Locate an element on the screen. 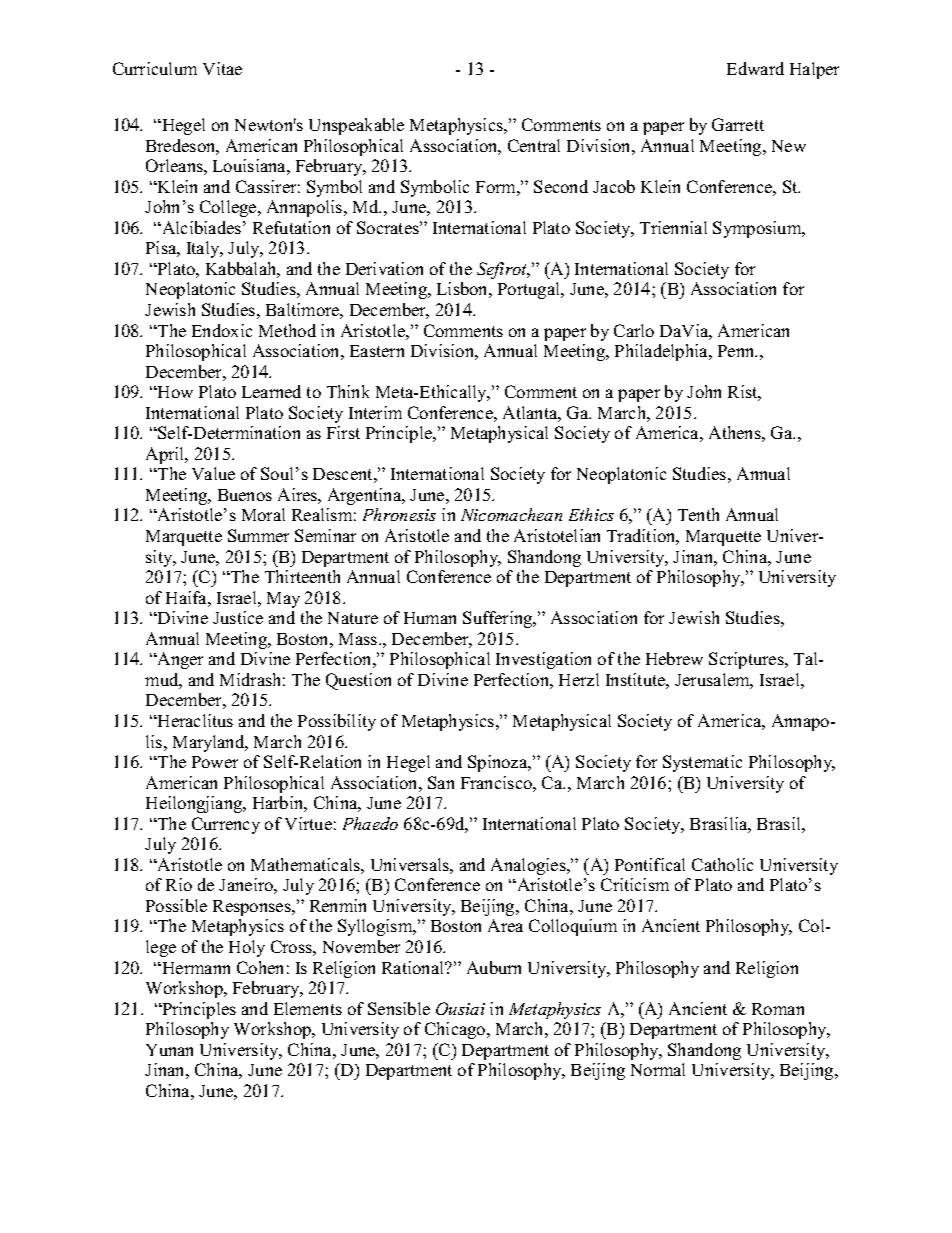 Image resolution: width=952 pixels, height=1233 pixels. Summer is located at coordinates (258, 535).
